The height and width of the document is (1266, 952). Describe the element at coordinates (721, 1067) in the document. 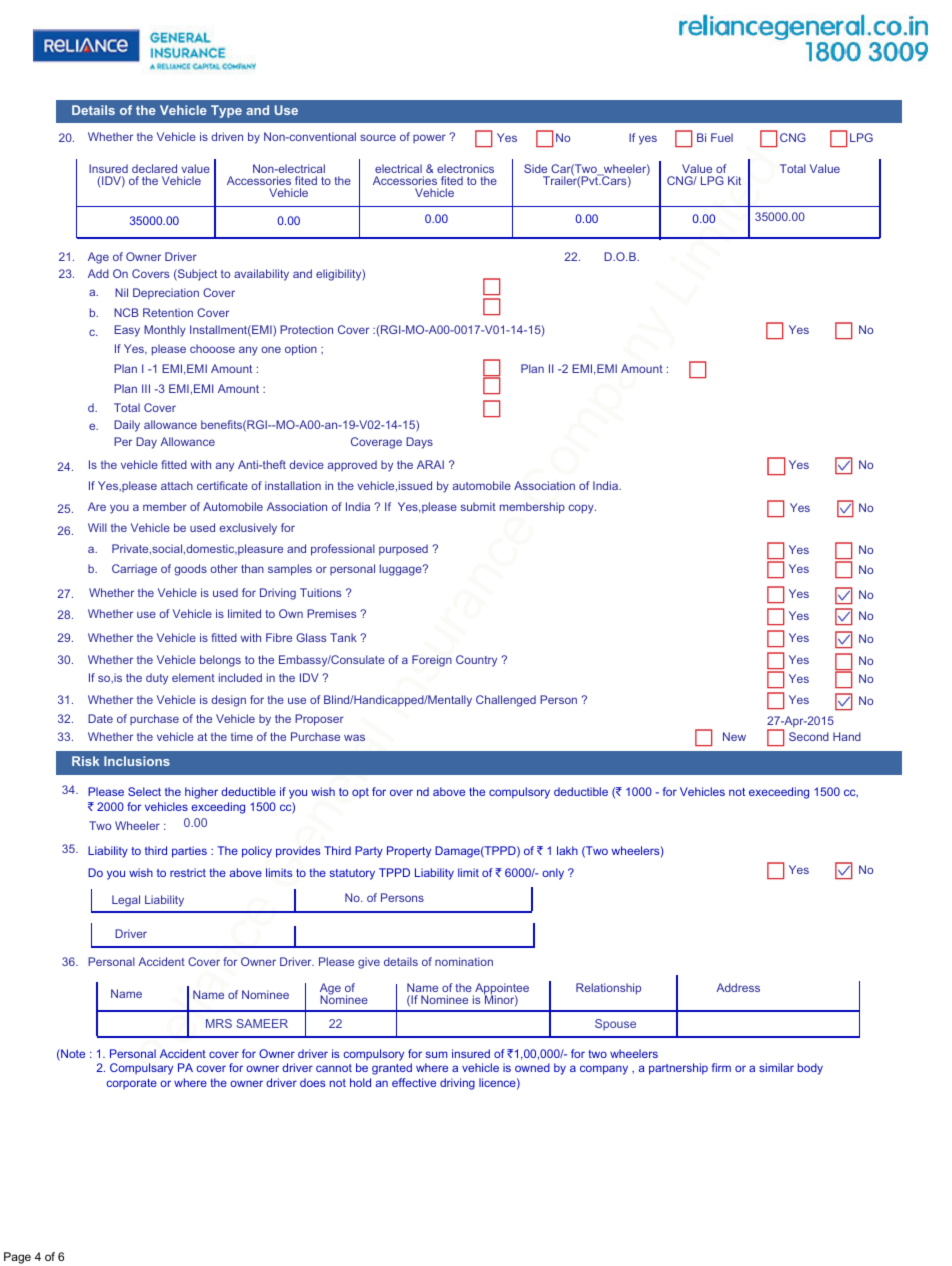

I see `firm` at that location.
